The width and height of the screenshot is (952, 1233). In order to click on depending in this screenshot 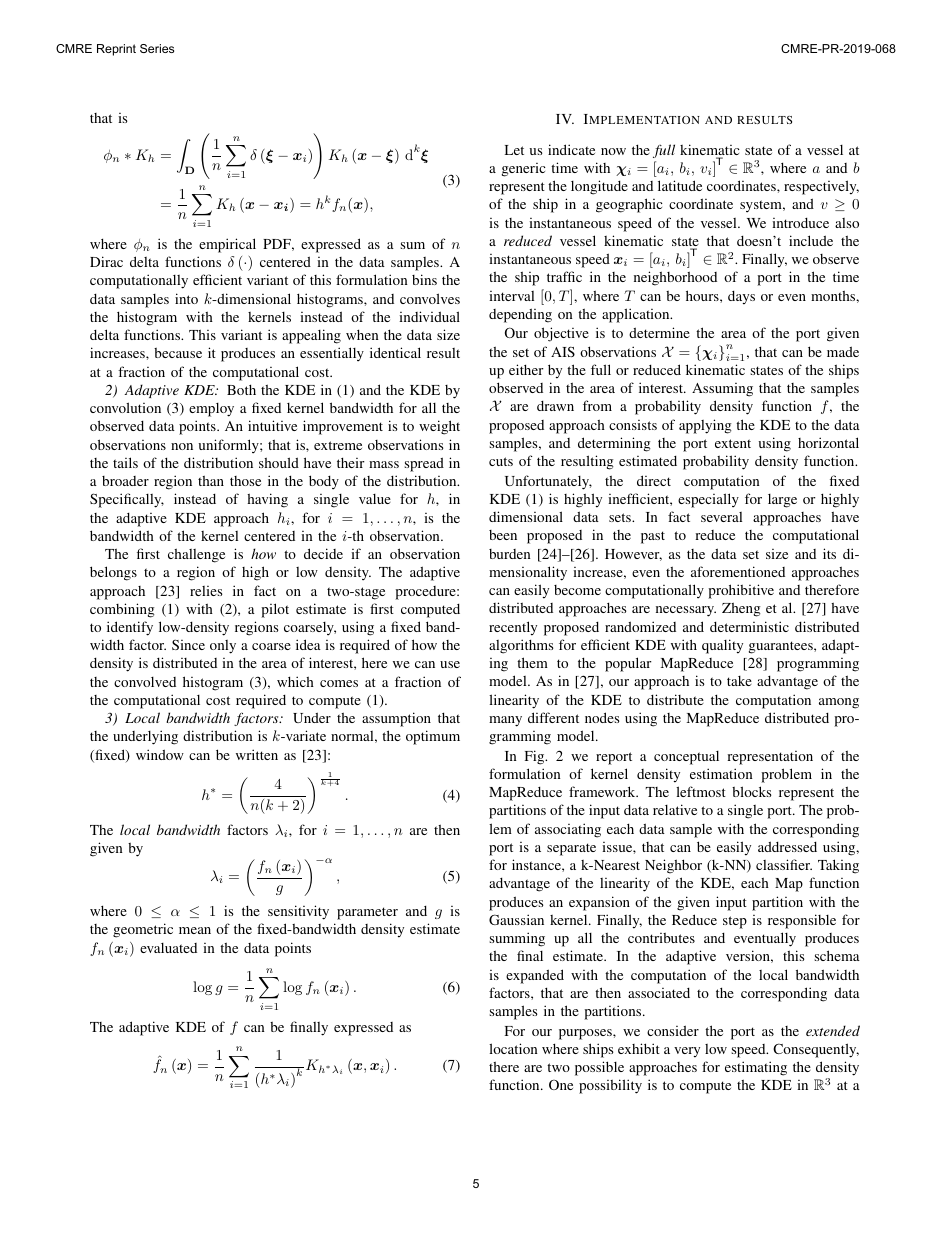, I will do `click(520, 315)`.
